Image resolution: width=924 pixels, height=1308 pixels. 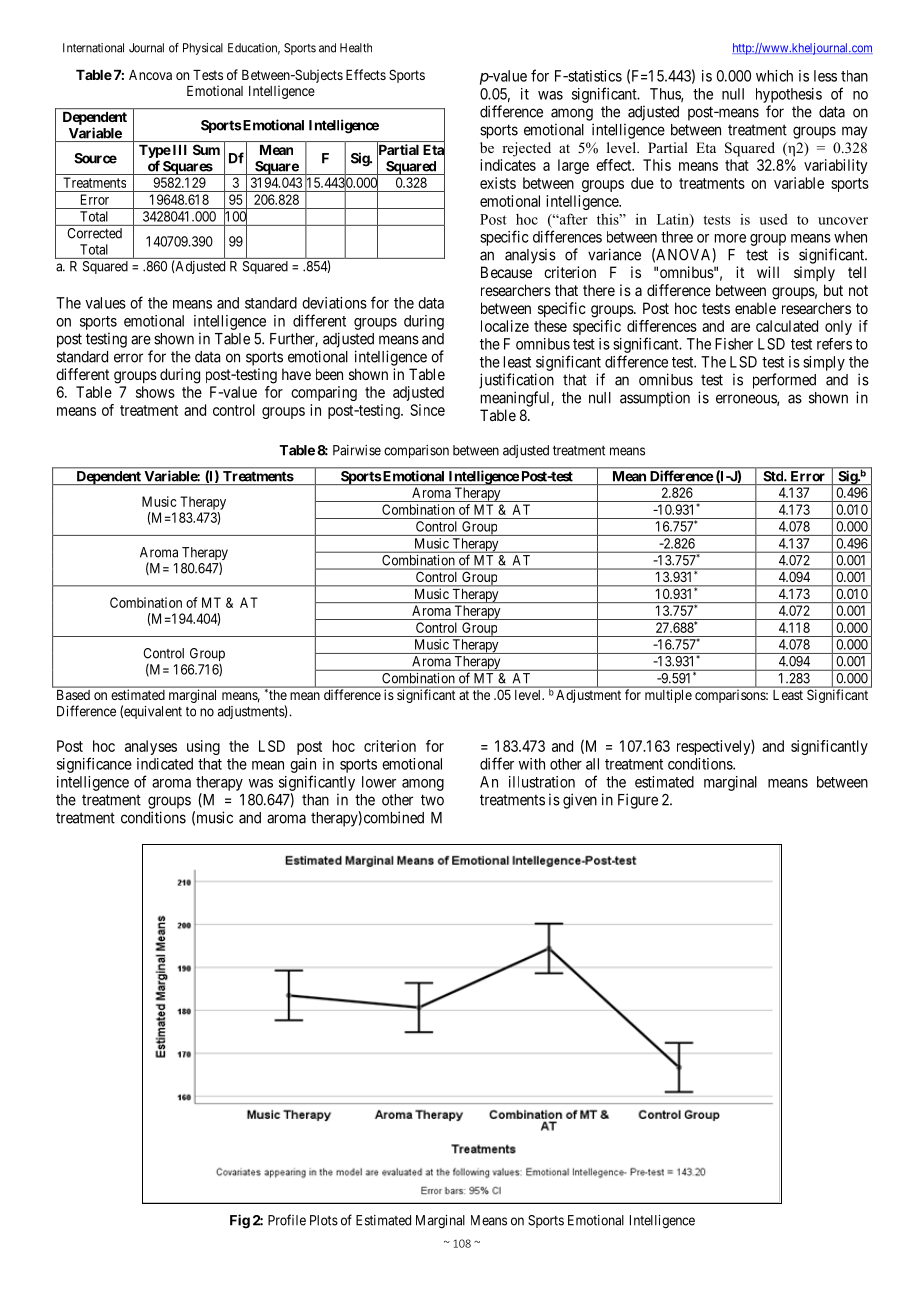 What do you see at coordinates (287, 1220) in the image?
I see `Profile` at bounding box center [287, 1220].
